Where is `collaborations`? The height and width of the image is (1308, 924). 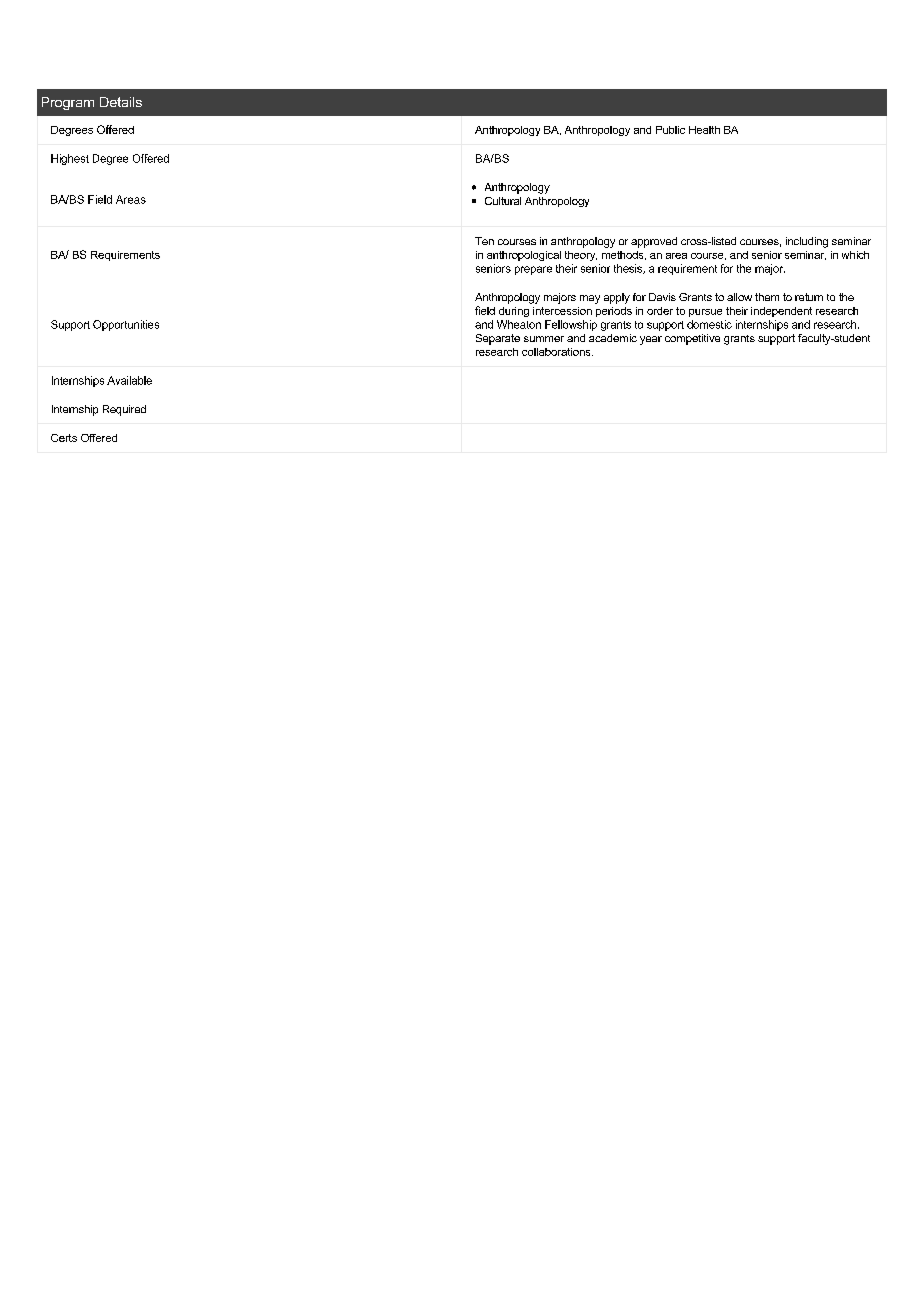
collaborations is located at coordinates (557, 352).
